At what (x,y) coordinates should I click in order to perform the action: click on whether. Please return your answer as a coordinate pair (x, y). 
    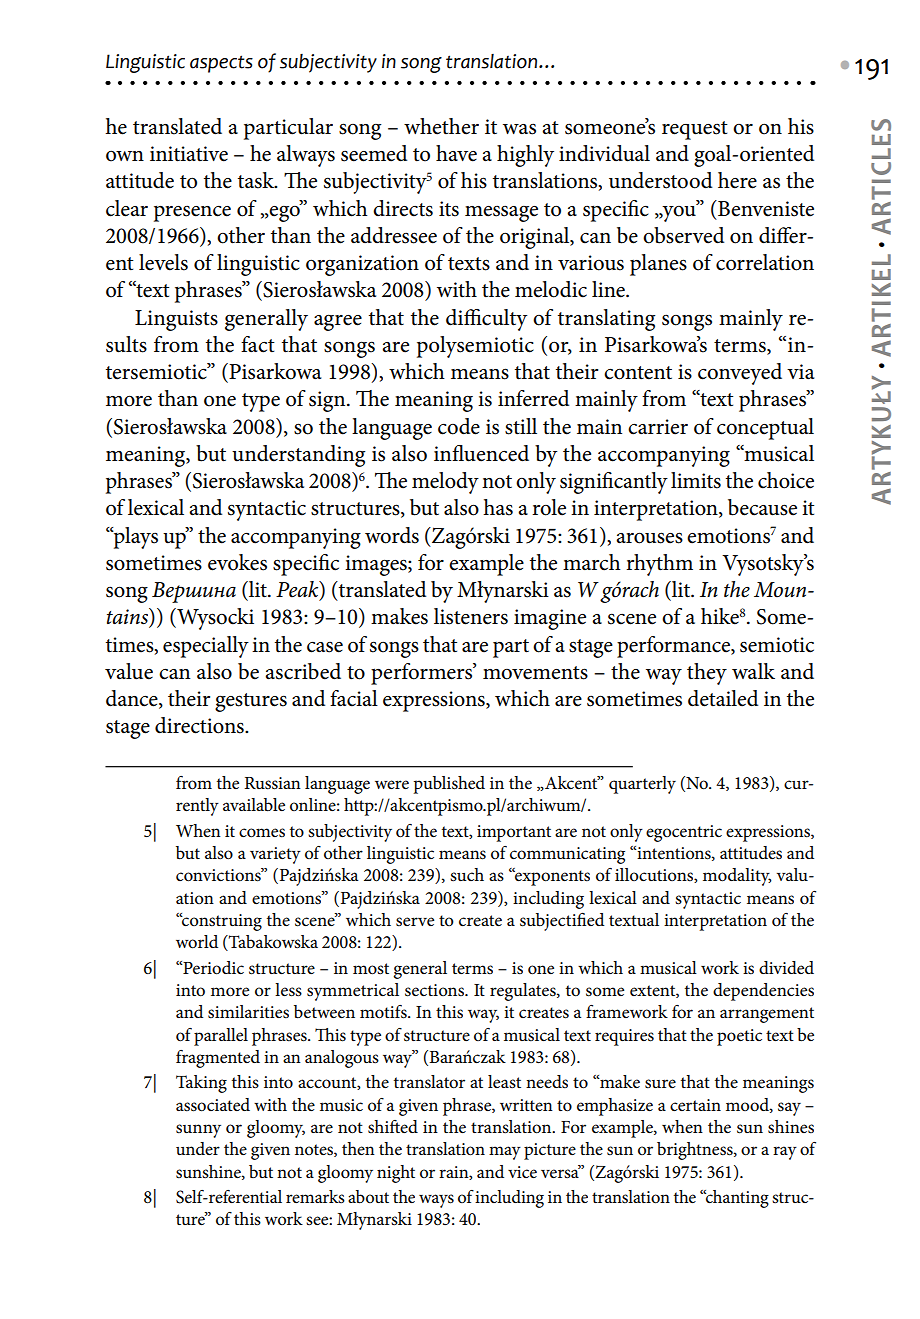
    Looking at the image, I should click on (441, 126).
